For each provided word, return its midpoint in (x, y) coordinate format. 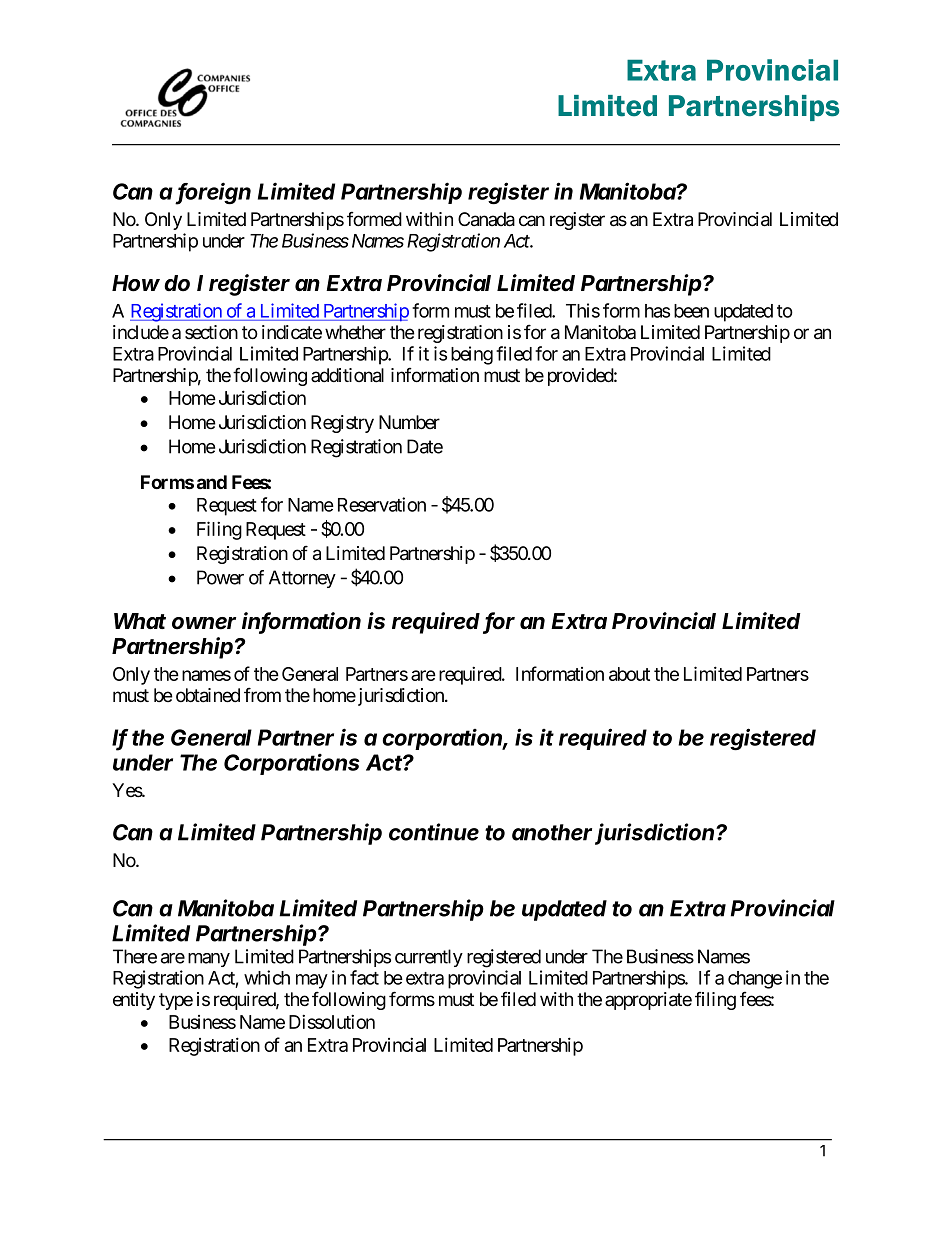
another (552, 832)
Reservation (382, 504)
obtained (208, 695)
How (136, 283)
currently (429, 958)
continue (434, 832)
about (629, 674)
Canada (486, 219)
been (691, 311)
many (209, 960)
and (212, 482)
